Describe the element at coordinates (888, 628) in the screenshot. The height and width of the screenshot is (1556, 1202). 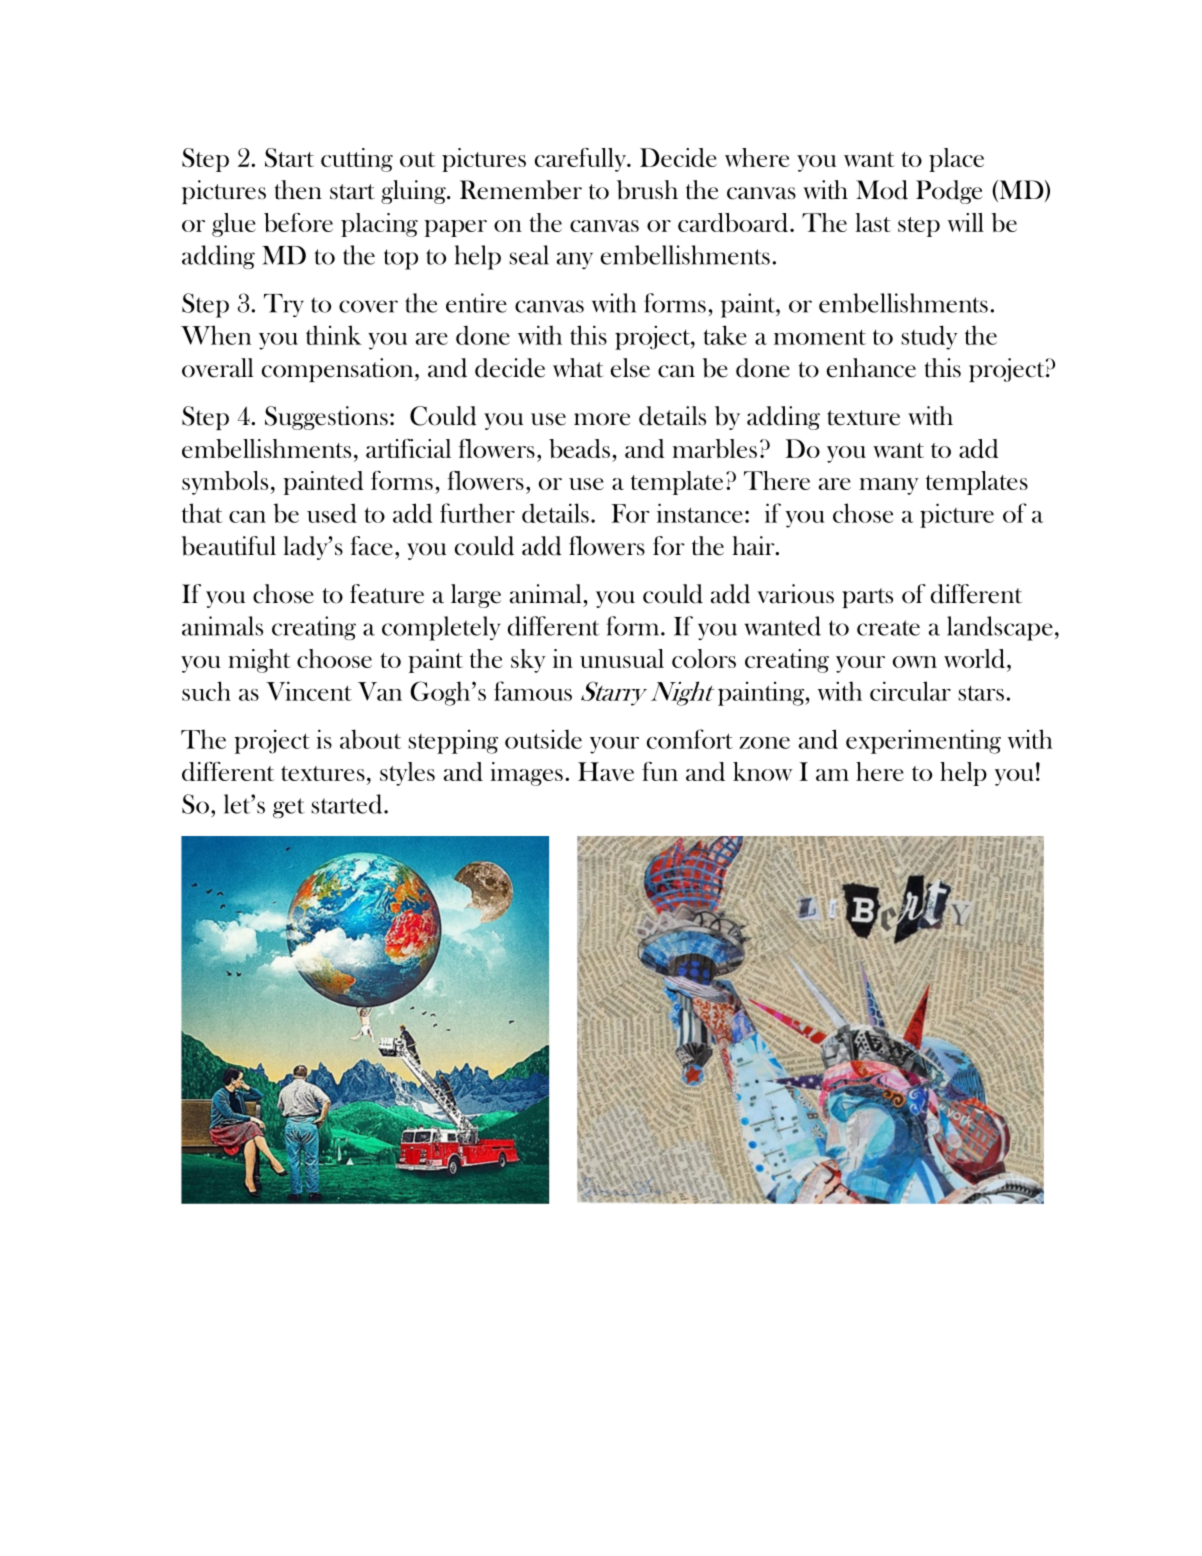
I see `create` at that location.
